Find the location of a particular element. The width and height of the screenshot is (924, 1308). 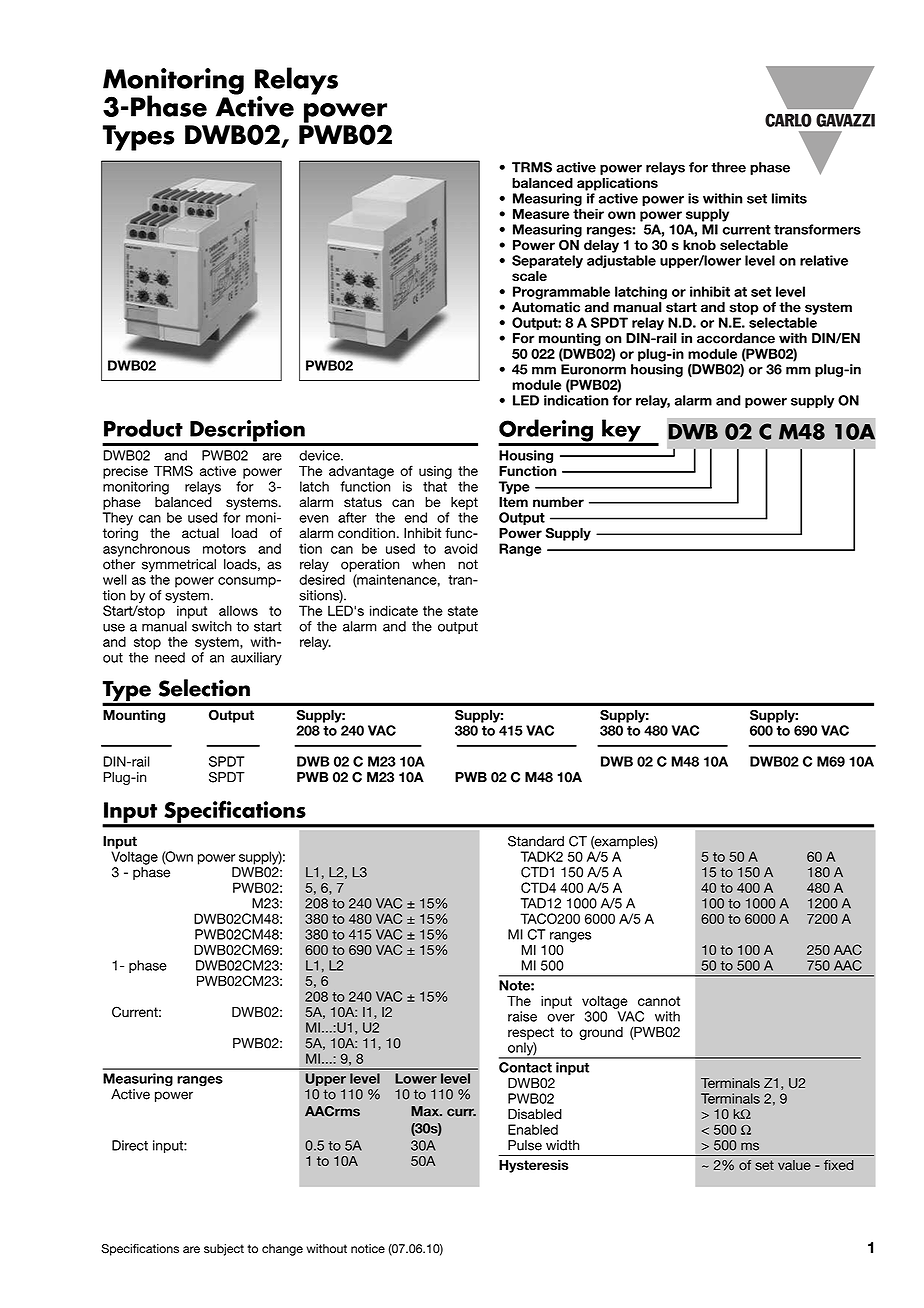

limits is located at coordinates (789, 198).
